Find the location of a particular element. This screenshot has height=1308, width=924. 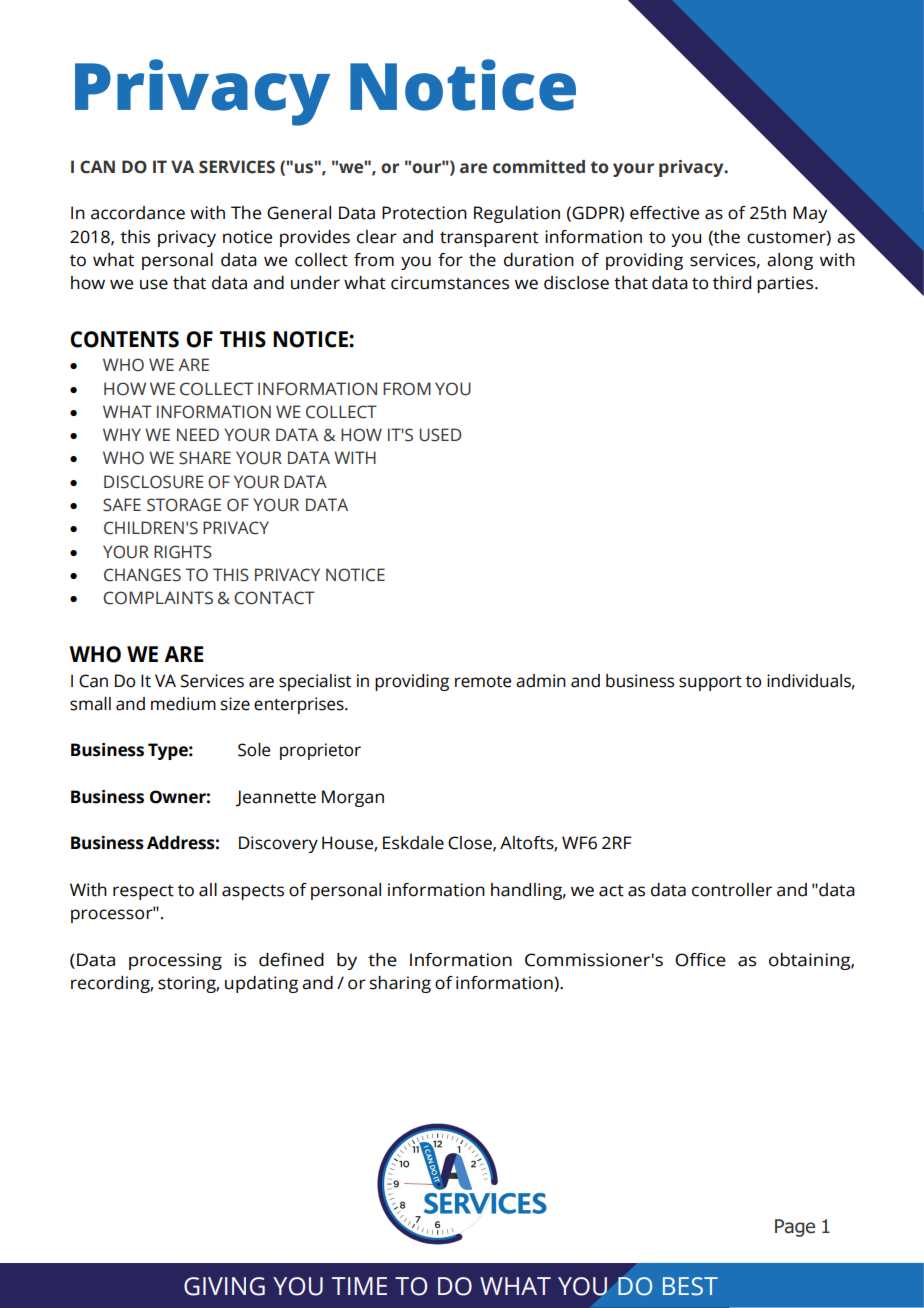

Protection is located at coordinates (424, 213).
